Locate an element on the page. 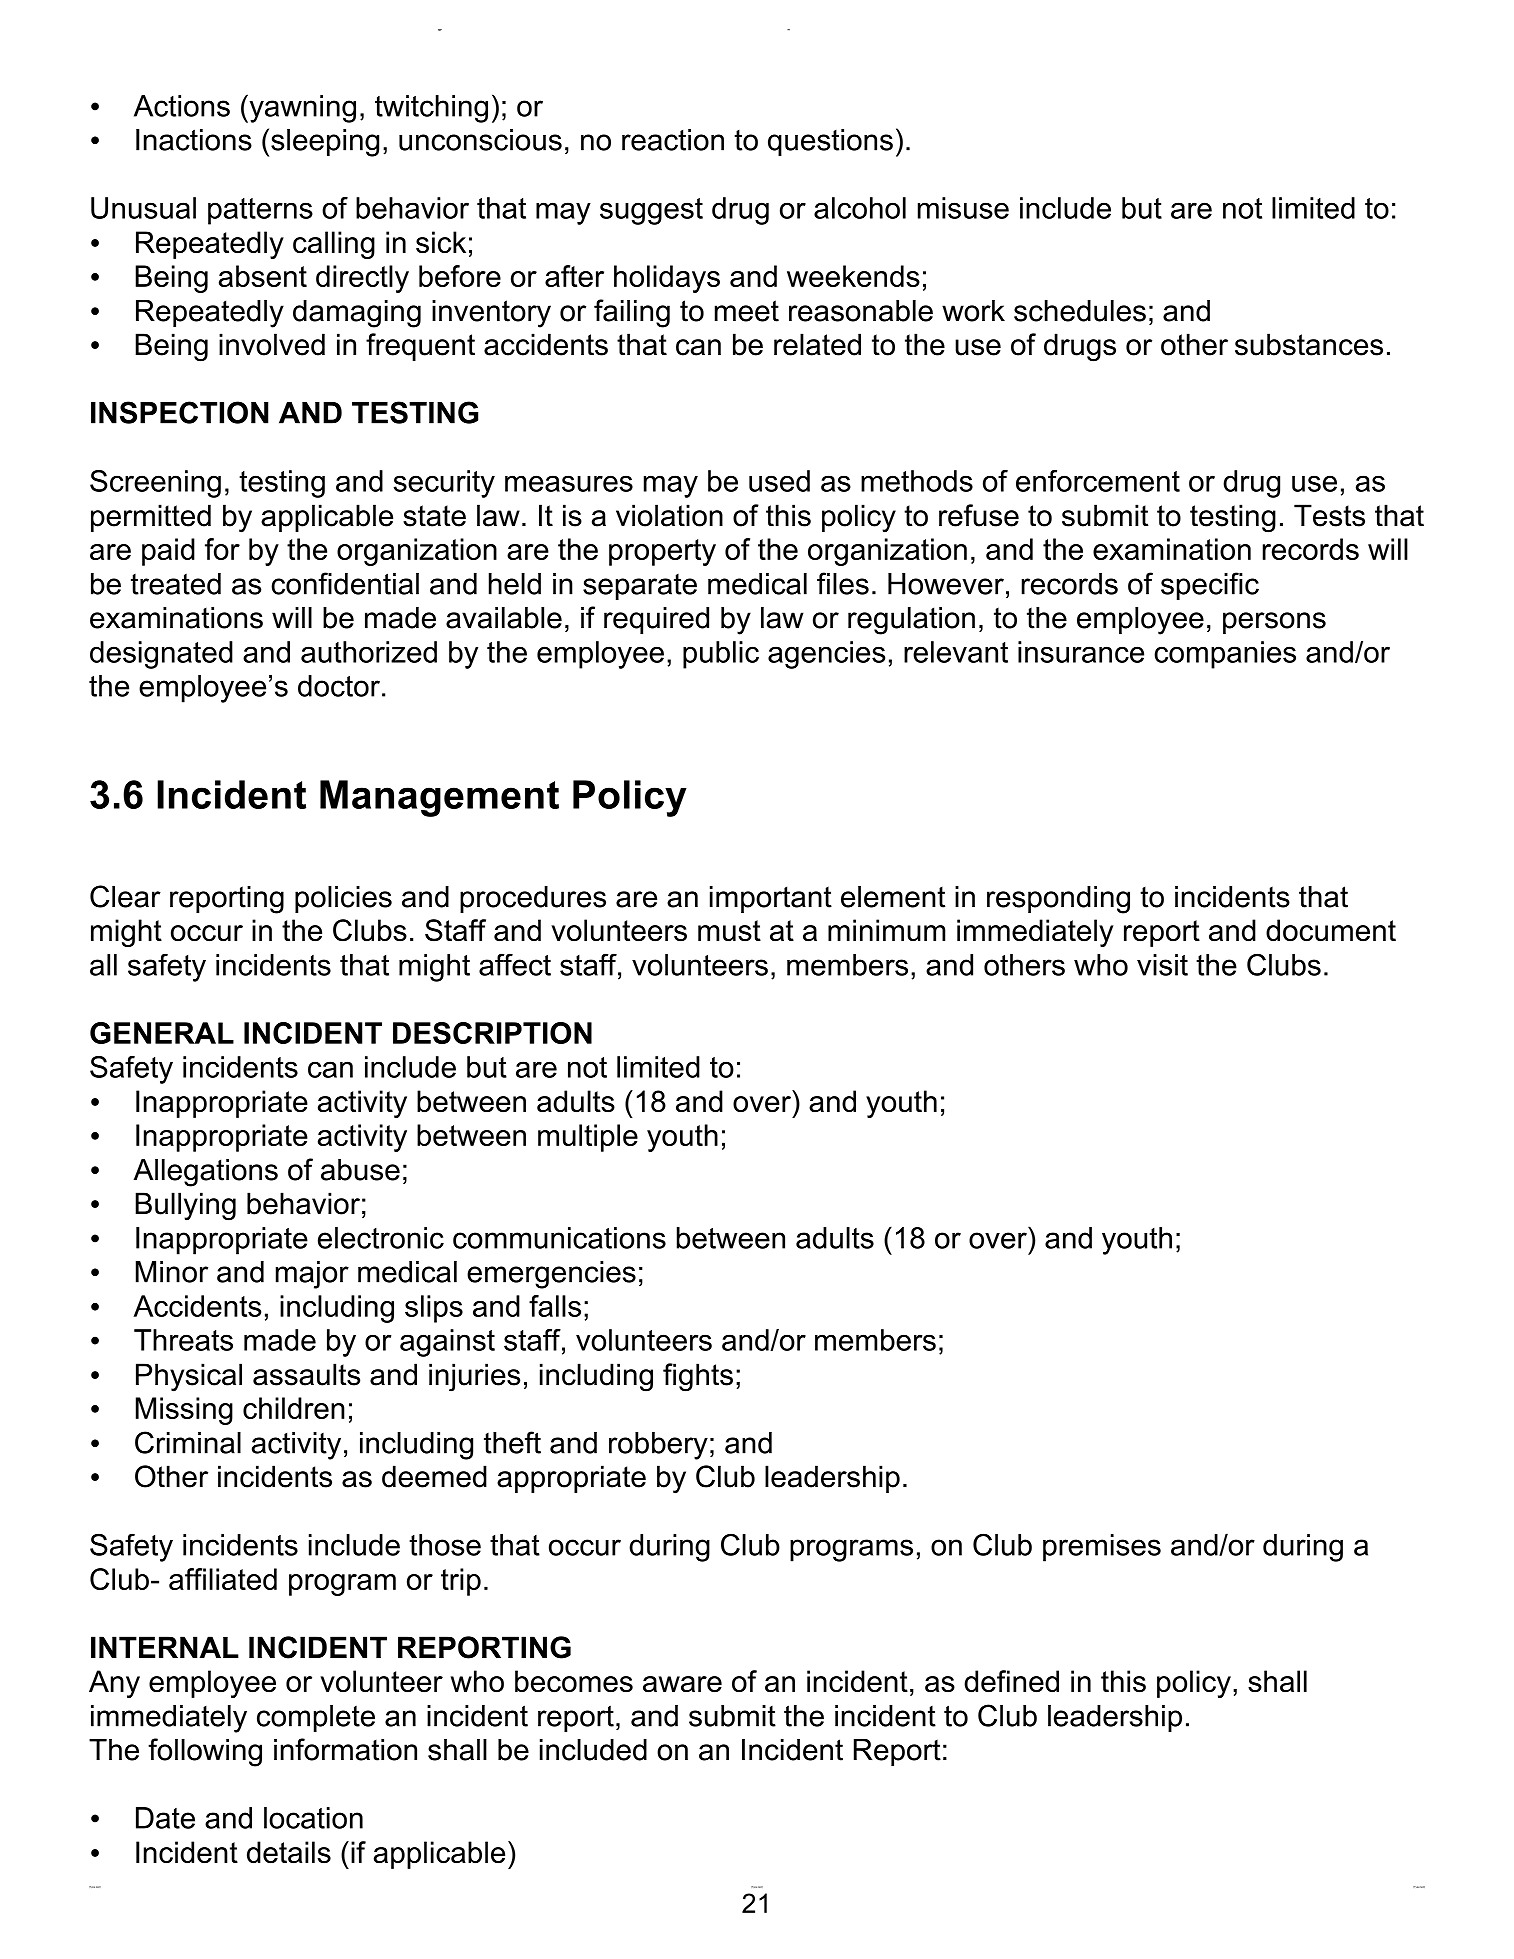 The height and width of the page is (1959, 1514). misuse is located at coordinates (963, 208).
